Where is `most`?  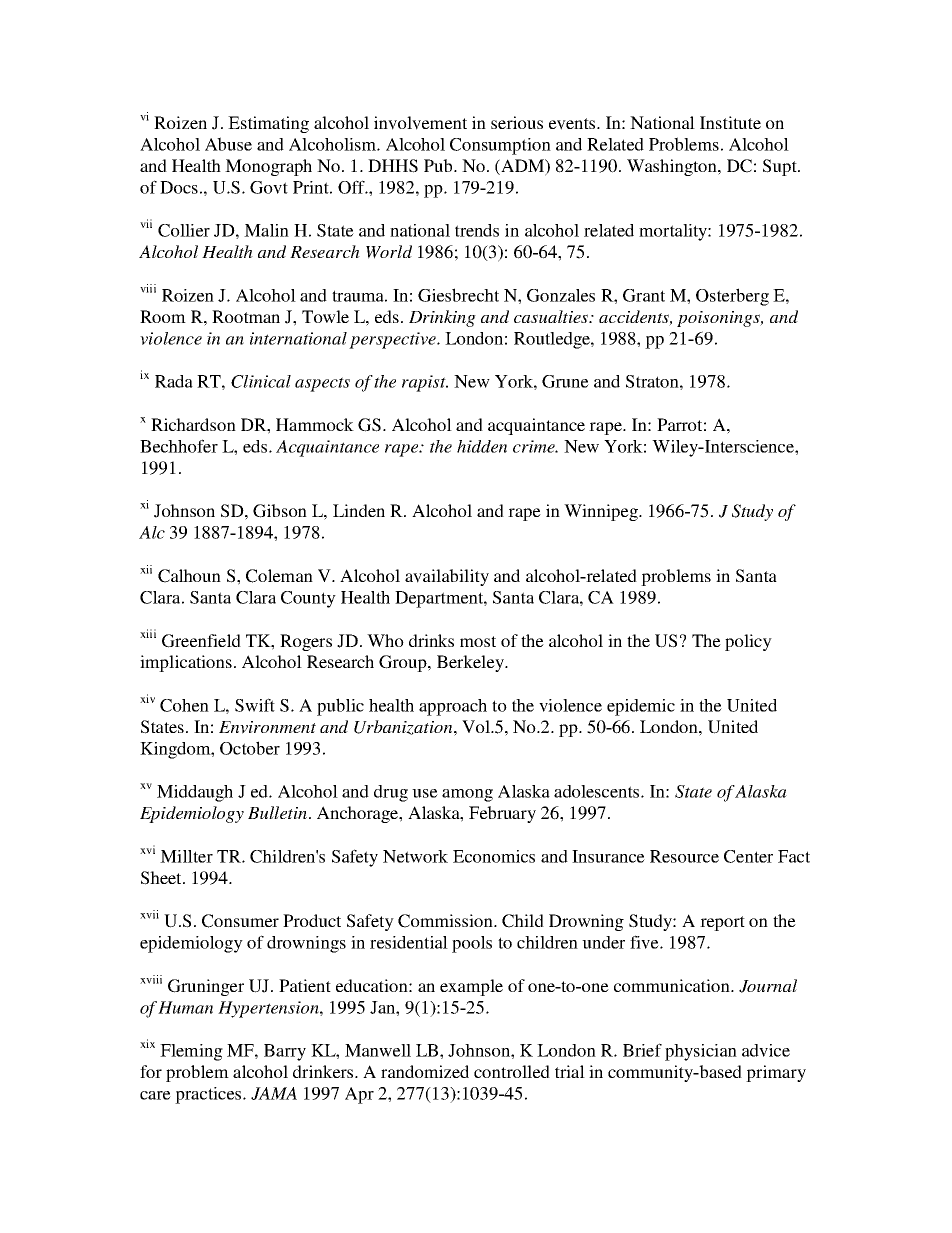 most is located at coordinates (478, 641).
